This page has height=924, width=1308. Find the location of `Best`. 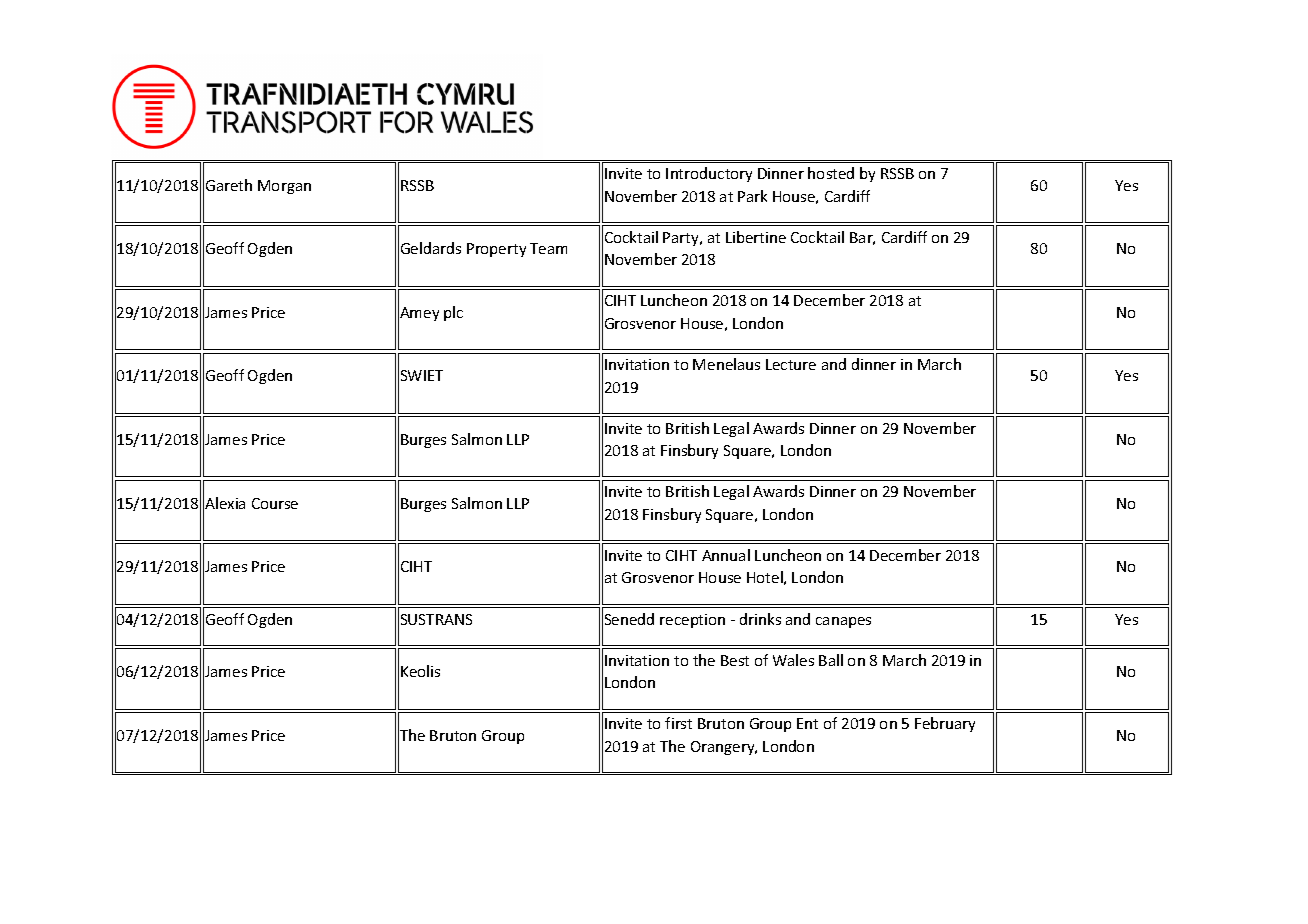

Best is located at coordinates (735, 660).
